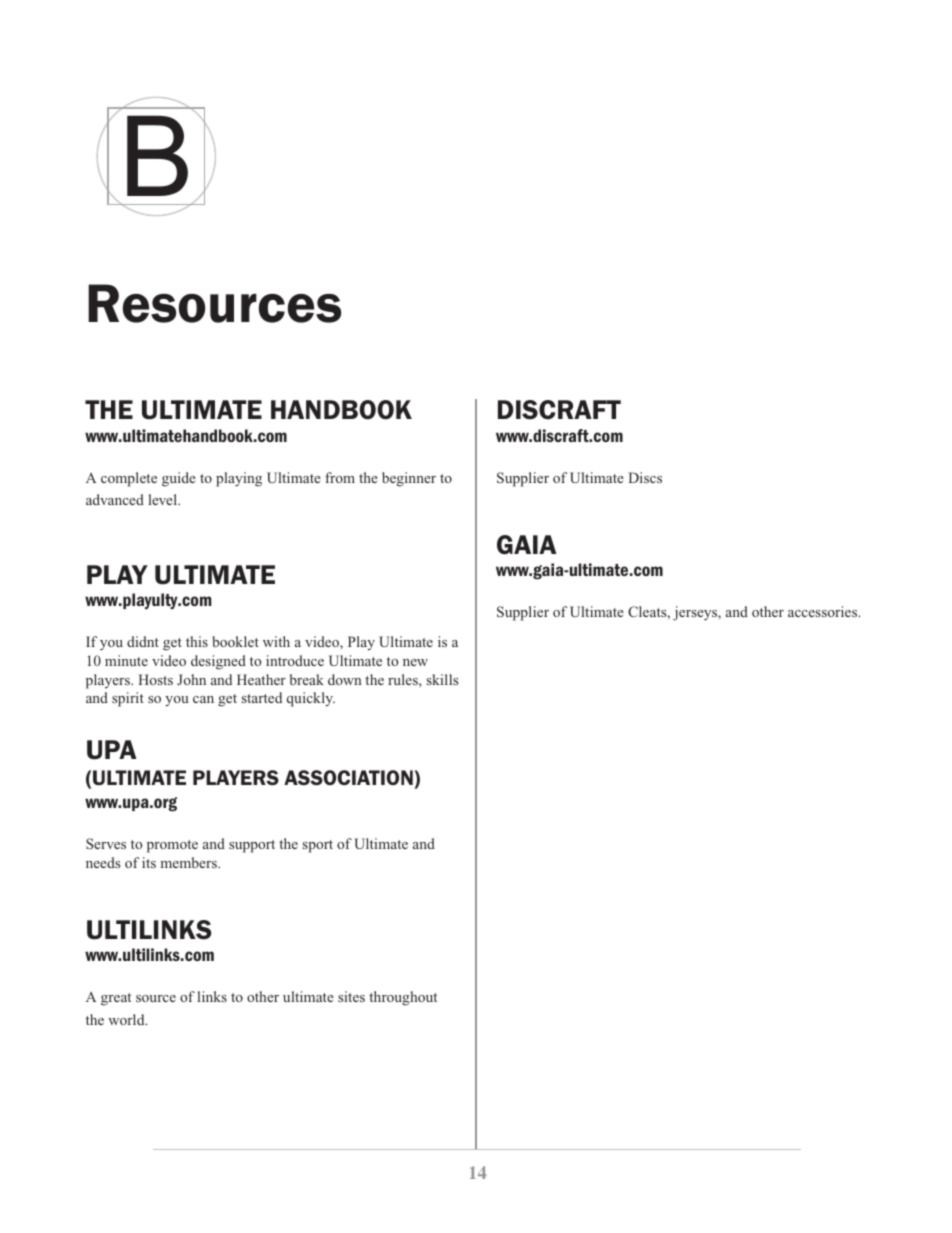 This document has width=952, height=1233. I want to click on Discs, so click(645, 477).
